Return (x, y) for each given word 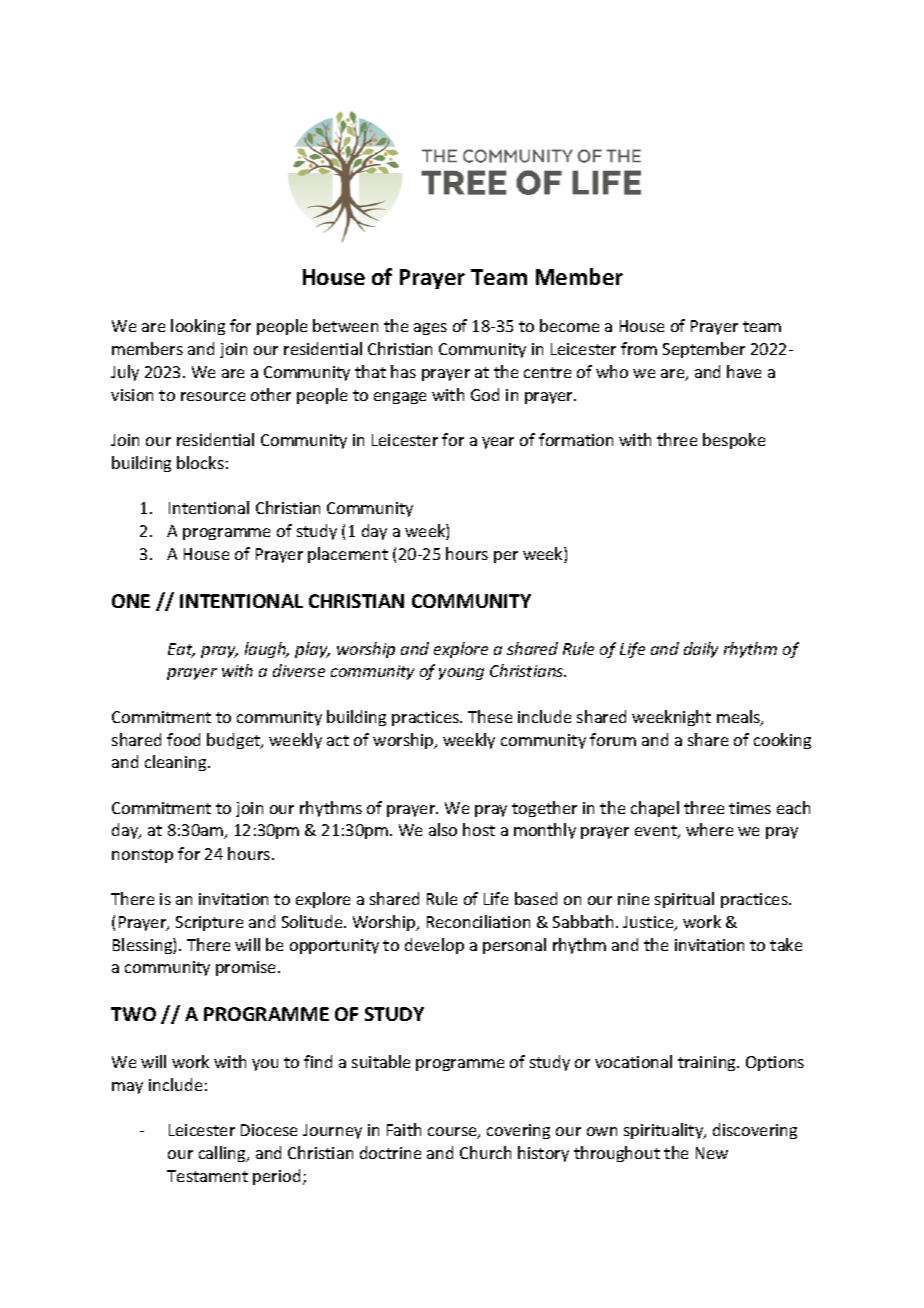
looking (198, 327)
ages (430, 329)
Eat (181, 650)
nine (633, 899)
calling (223, 1154)
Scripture (209, 923)
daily (701, 650)
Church (485, 1152)
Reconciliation (478, 921)
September (704, 350)
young (461, 674)
